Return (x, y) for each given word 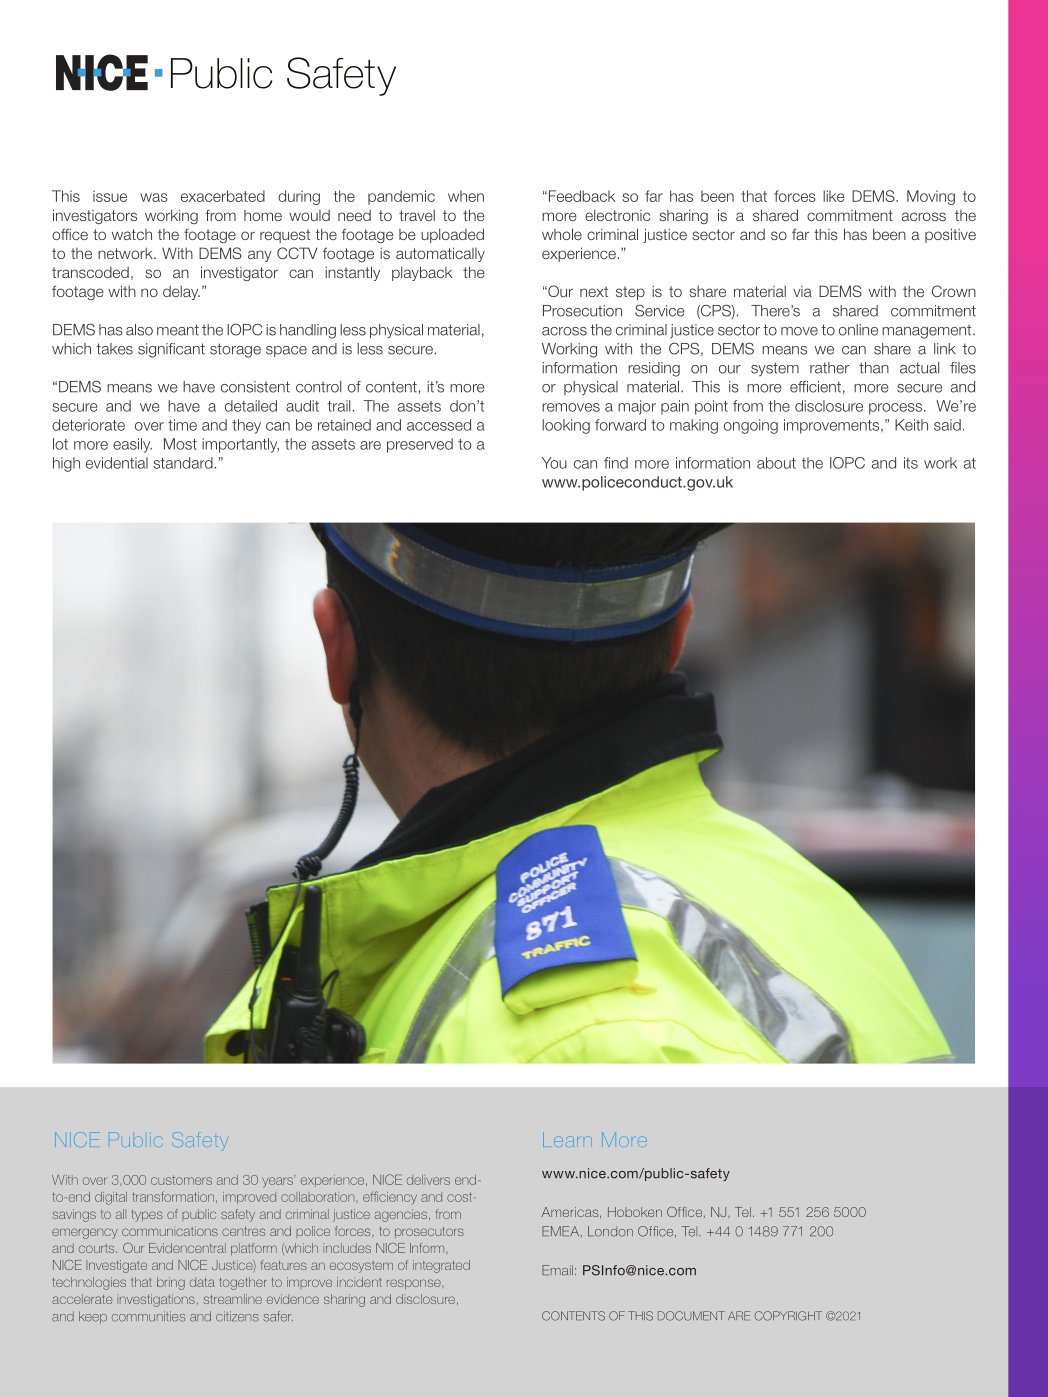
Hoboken (635, 1212)
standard (183, 463)
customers (181, 1180)
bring (171, 1283)
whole (562, 234)
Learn (567, 1139)
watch (132, 234)
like (834, 196)
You (554, 463)
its (911, 463)
